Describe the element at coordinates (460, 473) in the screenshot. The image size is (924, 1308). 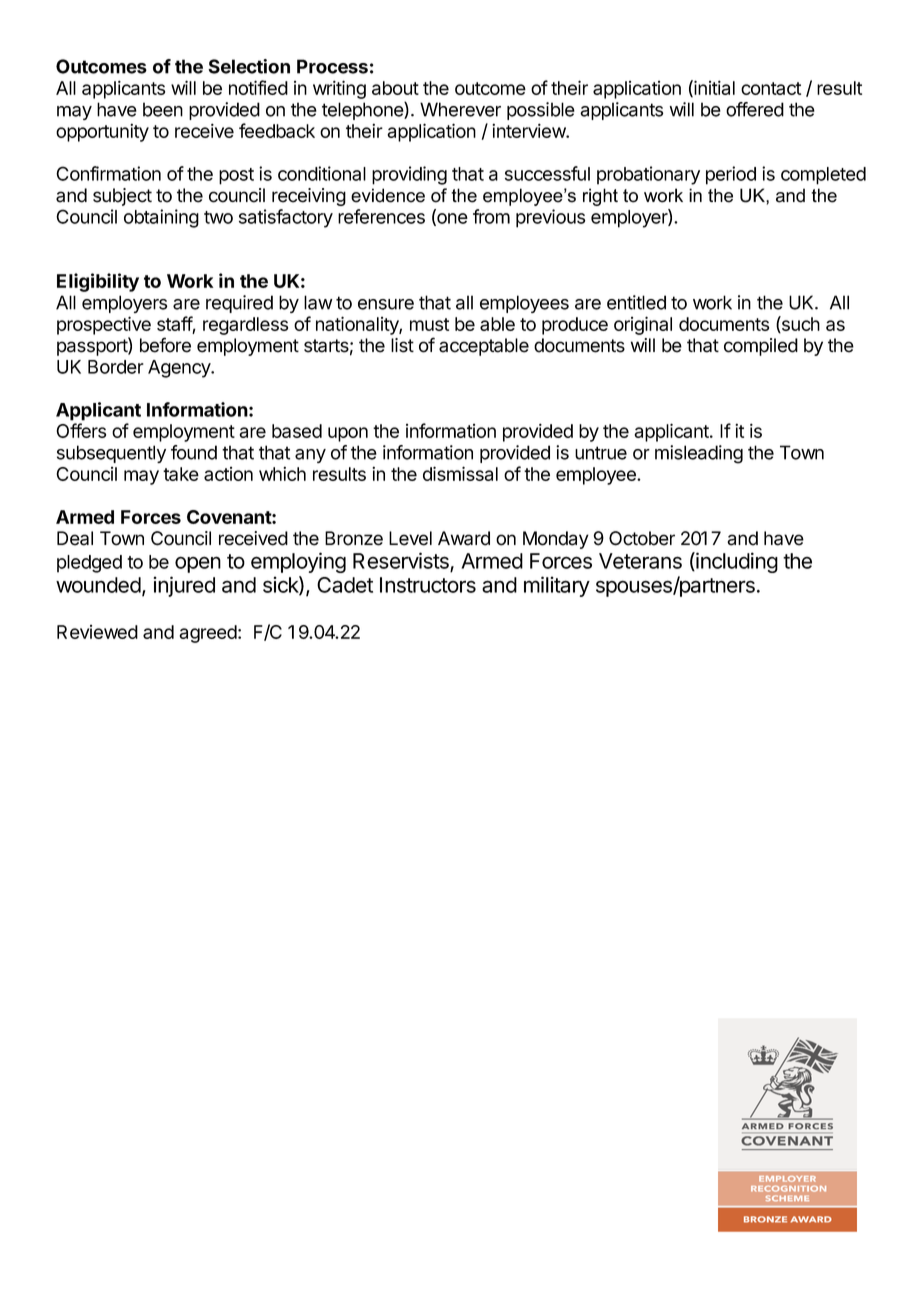
I see `dismissal` at that location.
